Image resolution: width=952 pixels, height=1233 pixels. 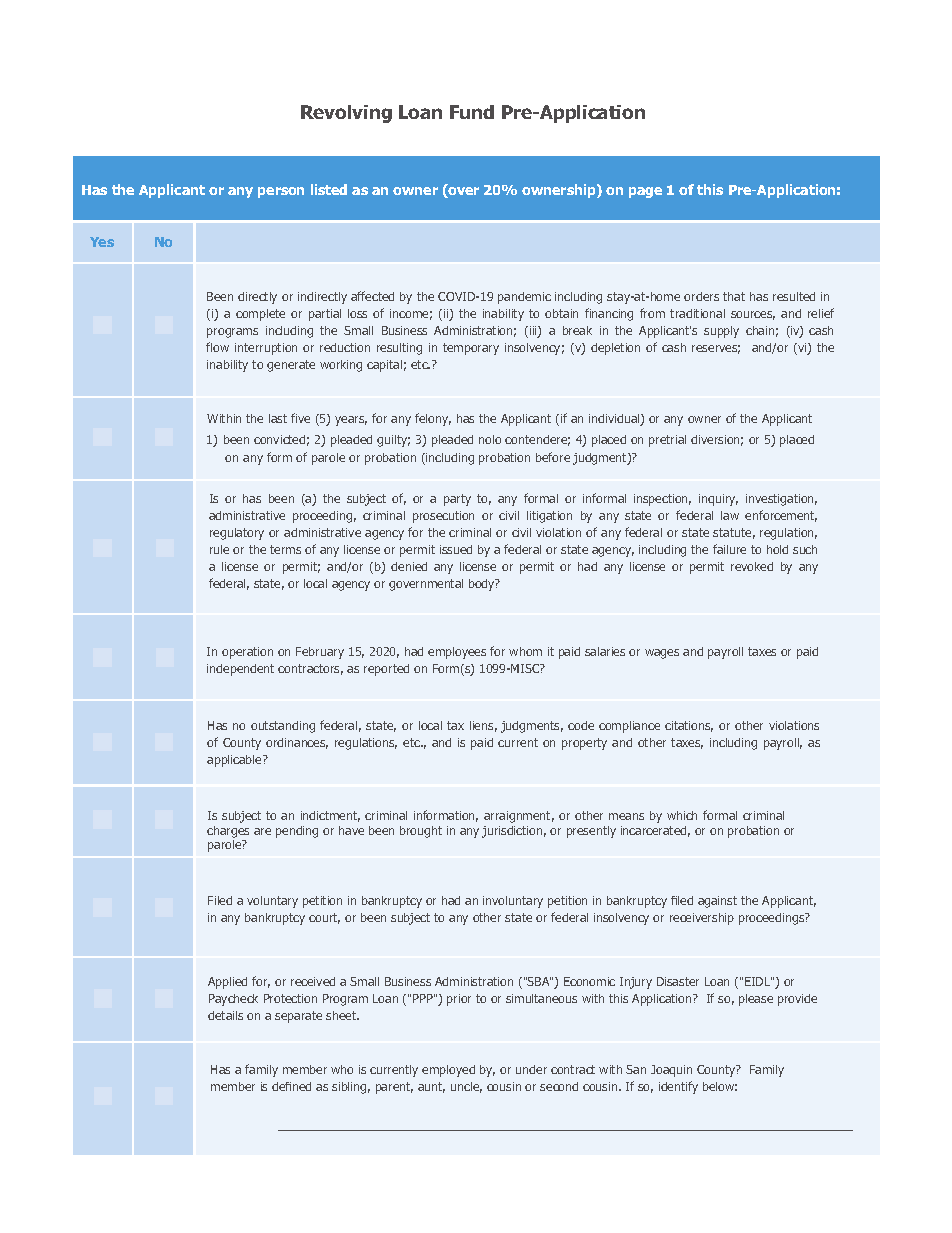 What do you see at coordinates (671, 1071) in the screenshot?
I see `Joaquin` at bounding box center [671, 1071].
